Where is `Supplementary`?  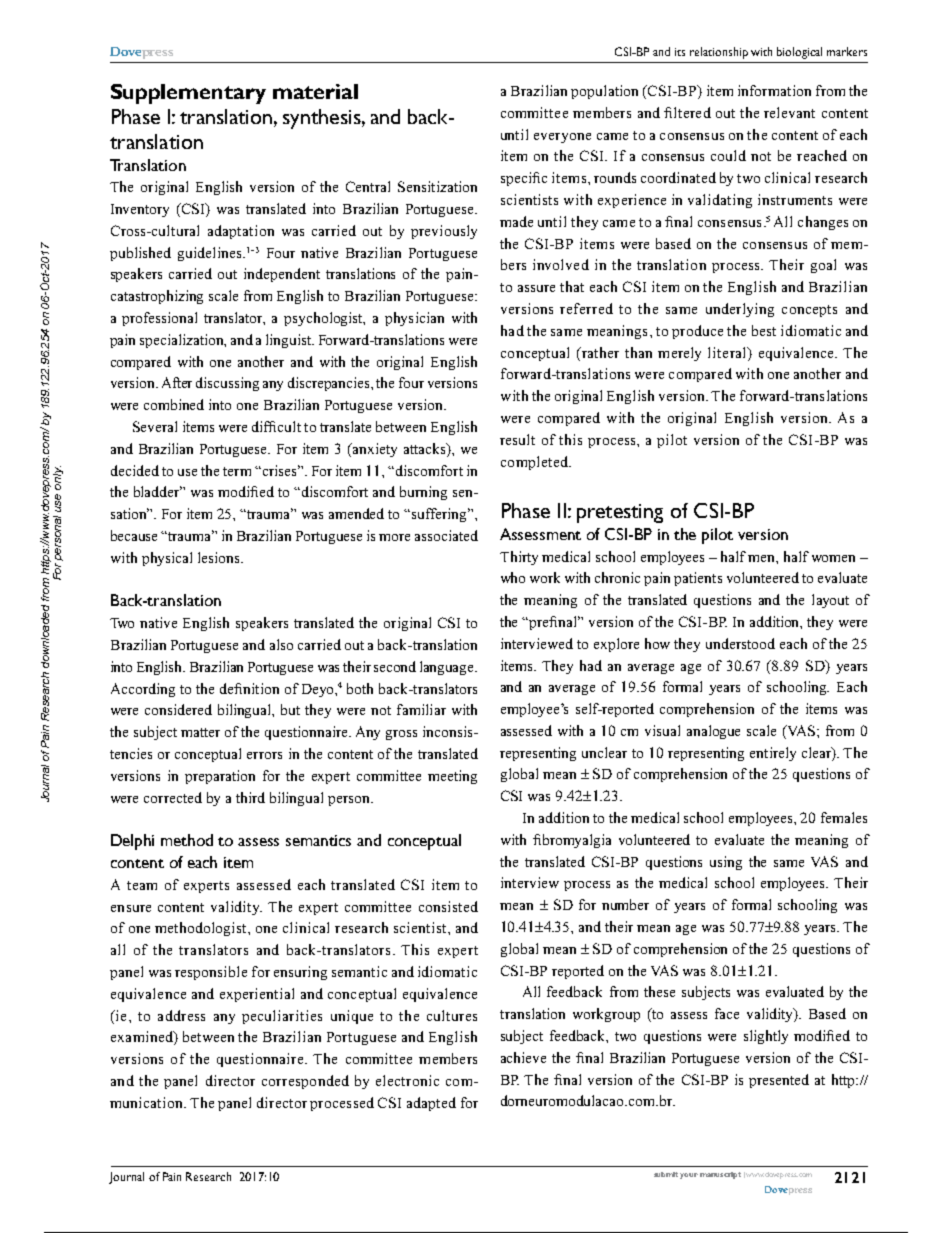 Supplementary is located at coordinates (188, 94).
